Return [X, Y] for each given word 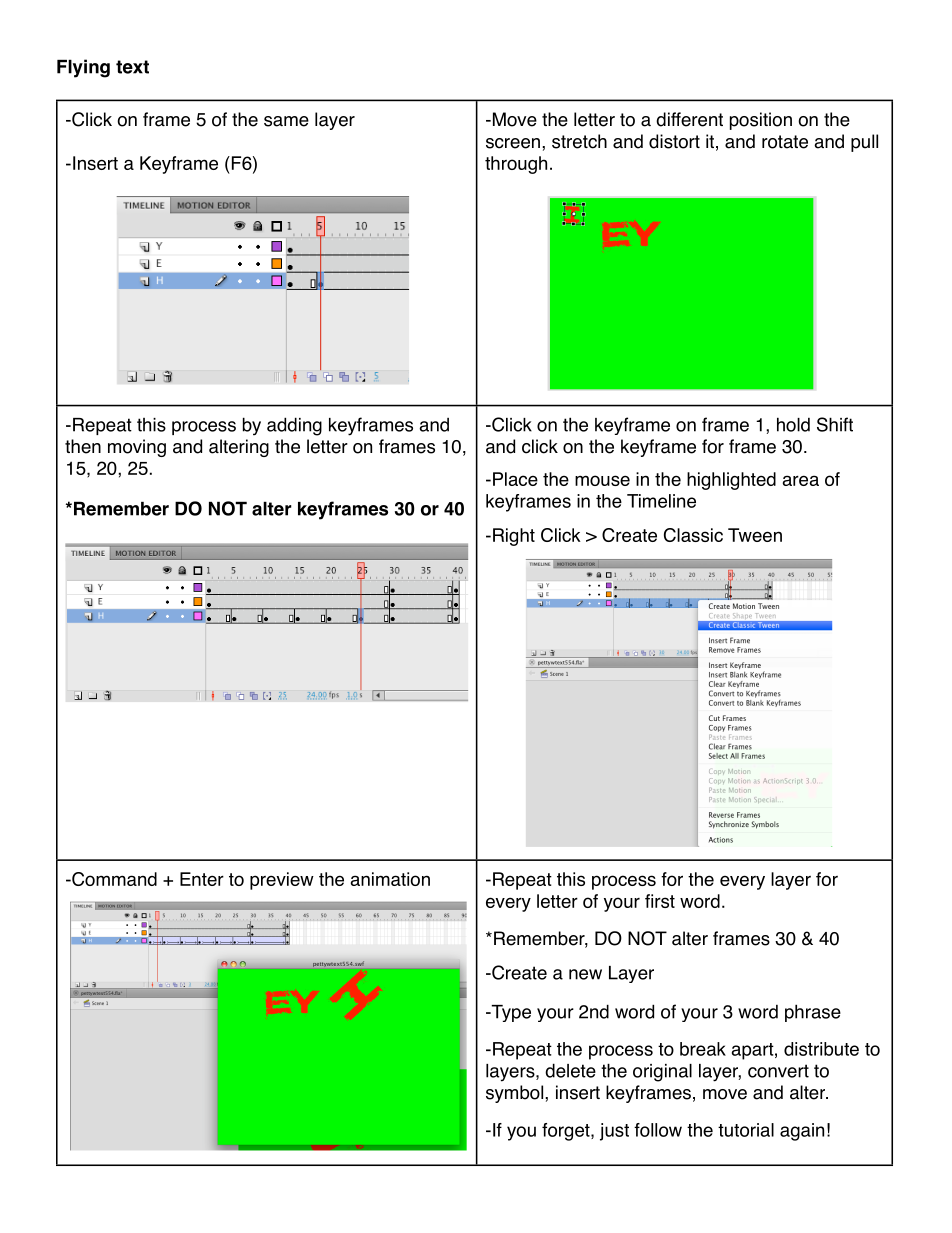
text [132, 67]
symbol [516, 1094]
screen [513, 143]
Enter [202, 879]
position [761, 121]
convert [778, 1071]
